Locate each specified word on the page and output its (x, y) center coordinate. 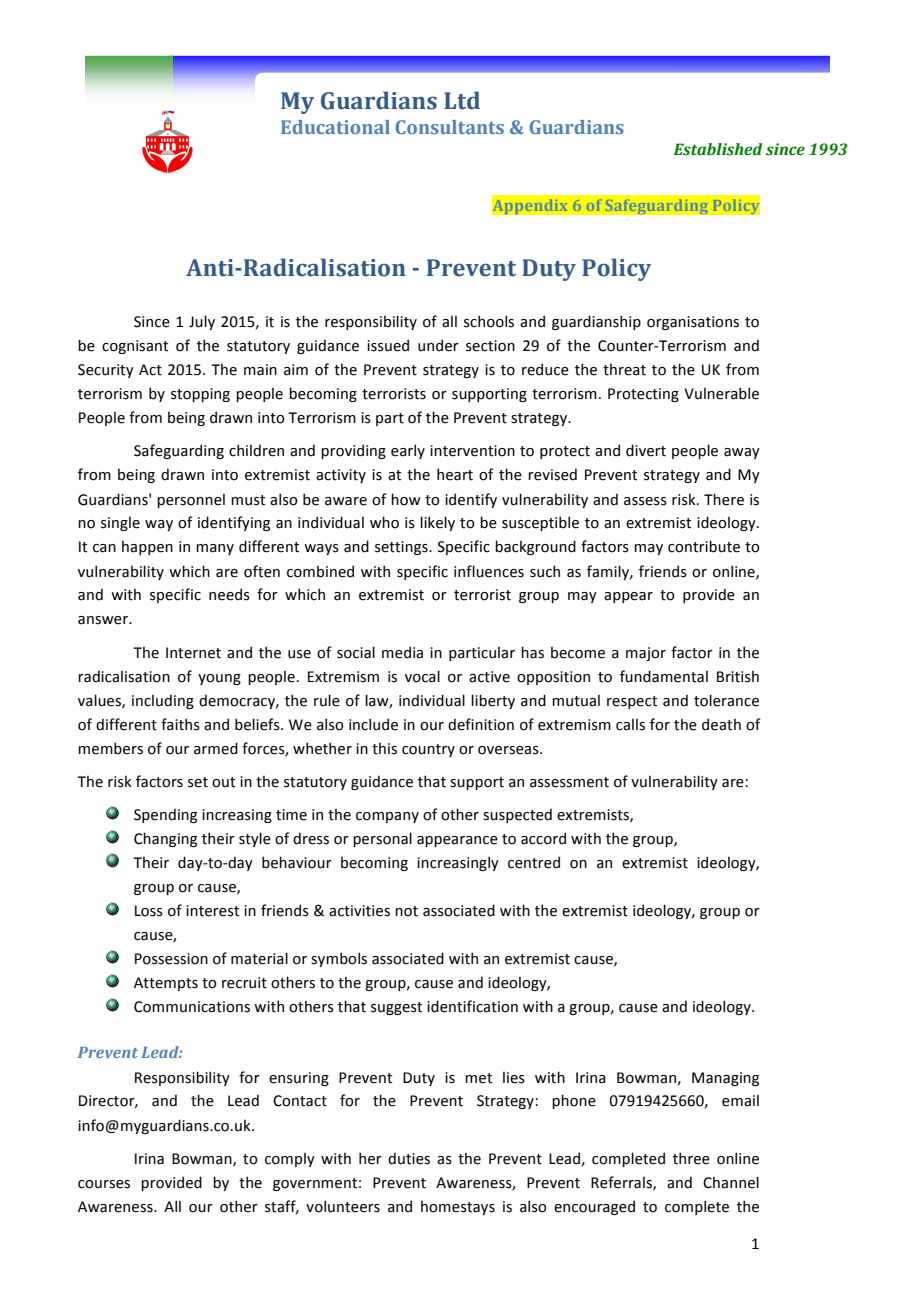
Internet (193, 653)
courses (104, 1184)
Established (718, 149)
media (402, 652)
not (406, 911)
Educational (335, 127)
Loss (149, 911)
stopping (200, 395)
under (438, 345)
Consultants (450, 127)
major (646, 654)
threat (624, 369)
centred (534, 862)
